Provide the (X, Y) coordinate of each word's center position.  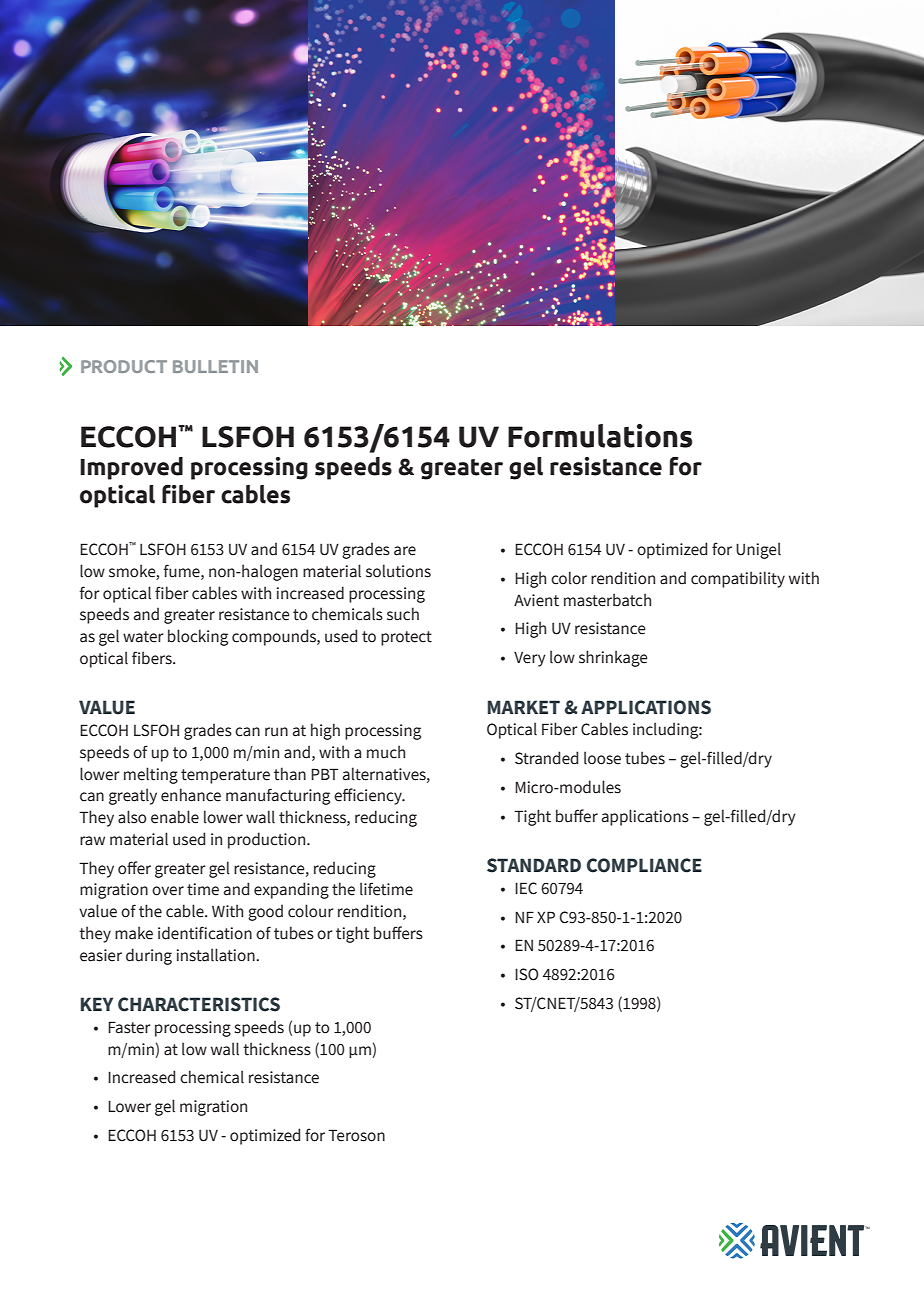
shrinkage (613, 658)
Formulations (600, 436)
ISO (527, 974)
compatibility (738, 579)
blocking (198, 637)
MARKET (524, 707)
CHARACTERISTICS (199, 1004)
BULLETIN (215, 366)
